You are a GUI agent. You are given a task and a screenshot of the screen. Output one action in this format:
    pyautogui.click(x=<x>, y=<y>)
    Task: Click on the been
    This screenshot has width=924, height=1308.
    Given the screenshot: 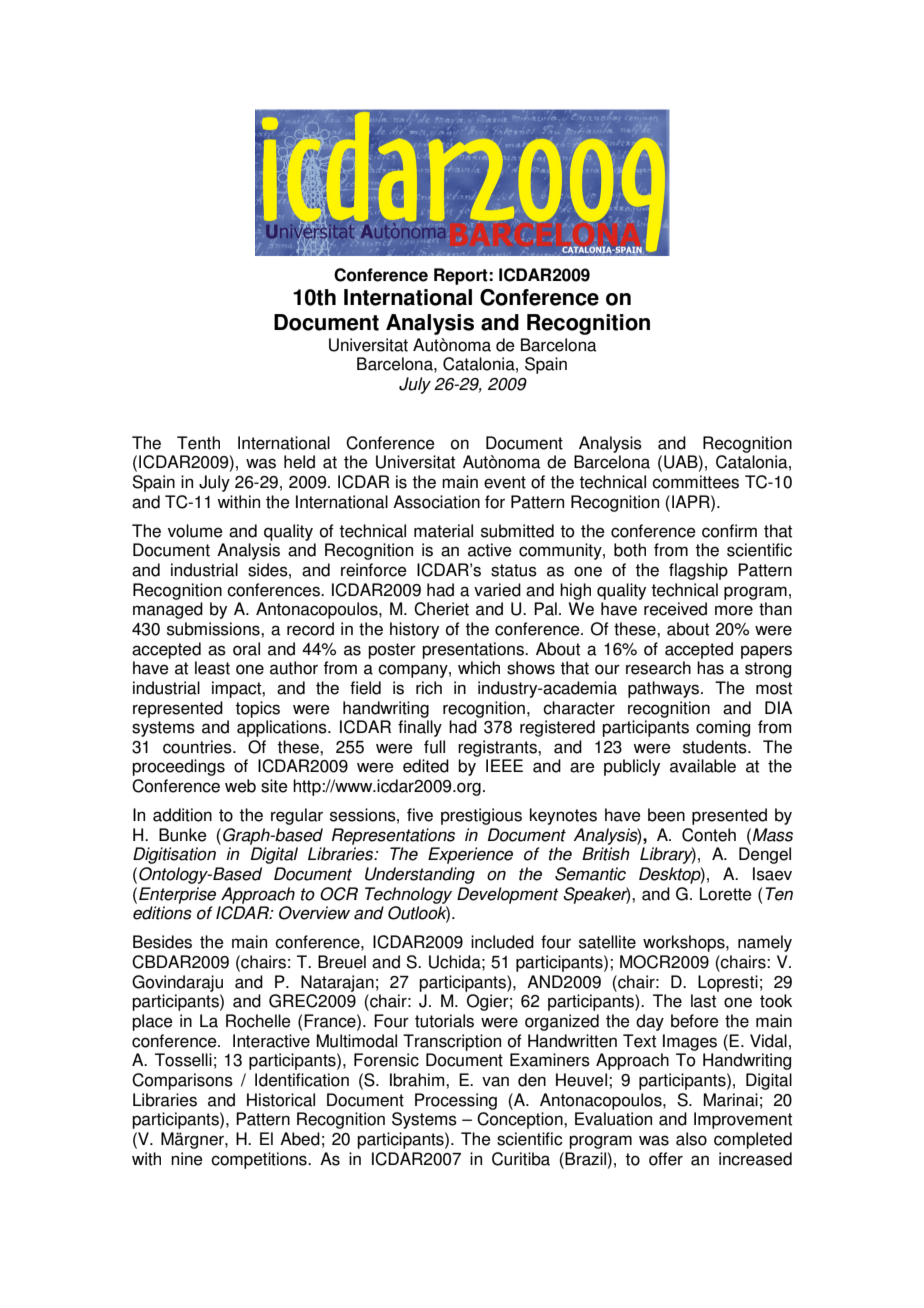 What is the action you would take?
    pyautogui.click(x=666, y=815)
